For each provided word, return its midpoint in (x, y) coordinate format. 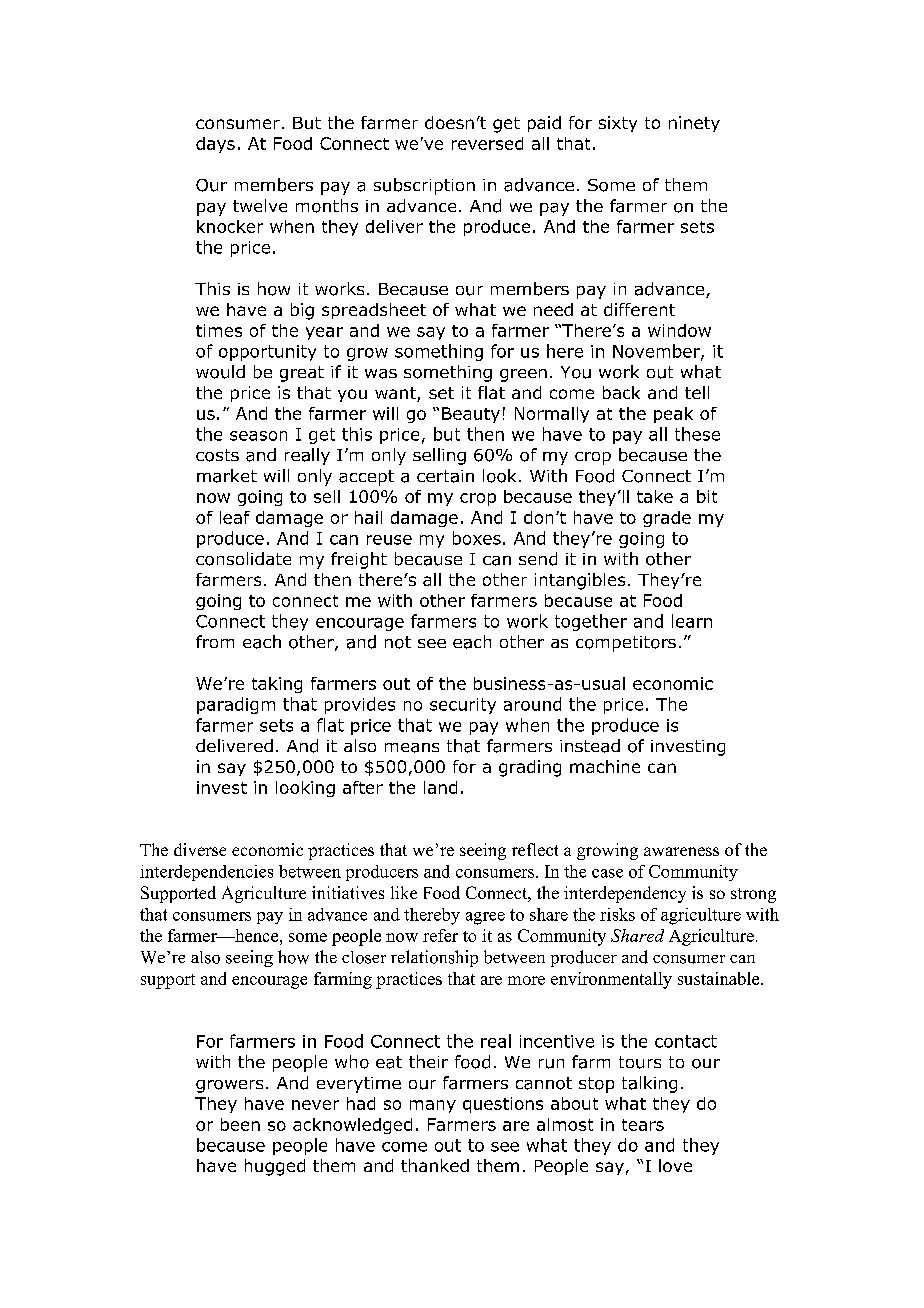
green (523, 375)
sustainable (720, 978)
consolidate (243, 559)
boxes (477, 538)
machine (605, 766)
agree (485, 918)
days (215, 145)
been (240, 1124)
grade (667, 519)
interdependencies (206, 873)
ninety (694, 124)
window (679, 330)
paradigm (236, 705)
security (463, 706)
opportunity (267, 353)
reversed (487, 143)
